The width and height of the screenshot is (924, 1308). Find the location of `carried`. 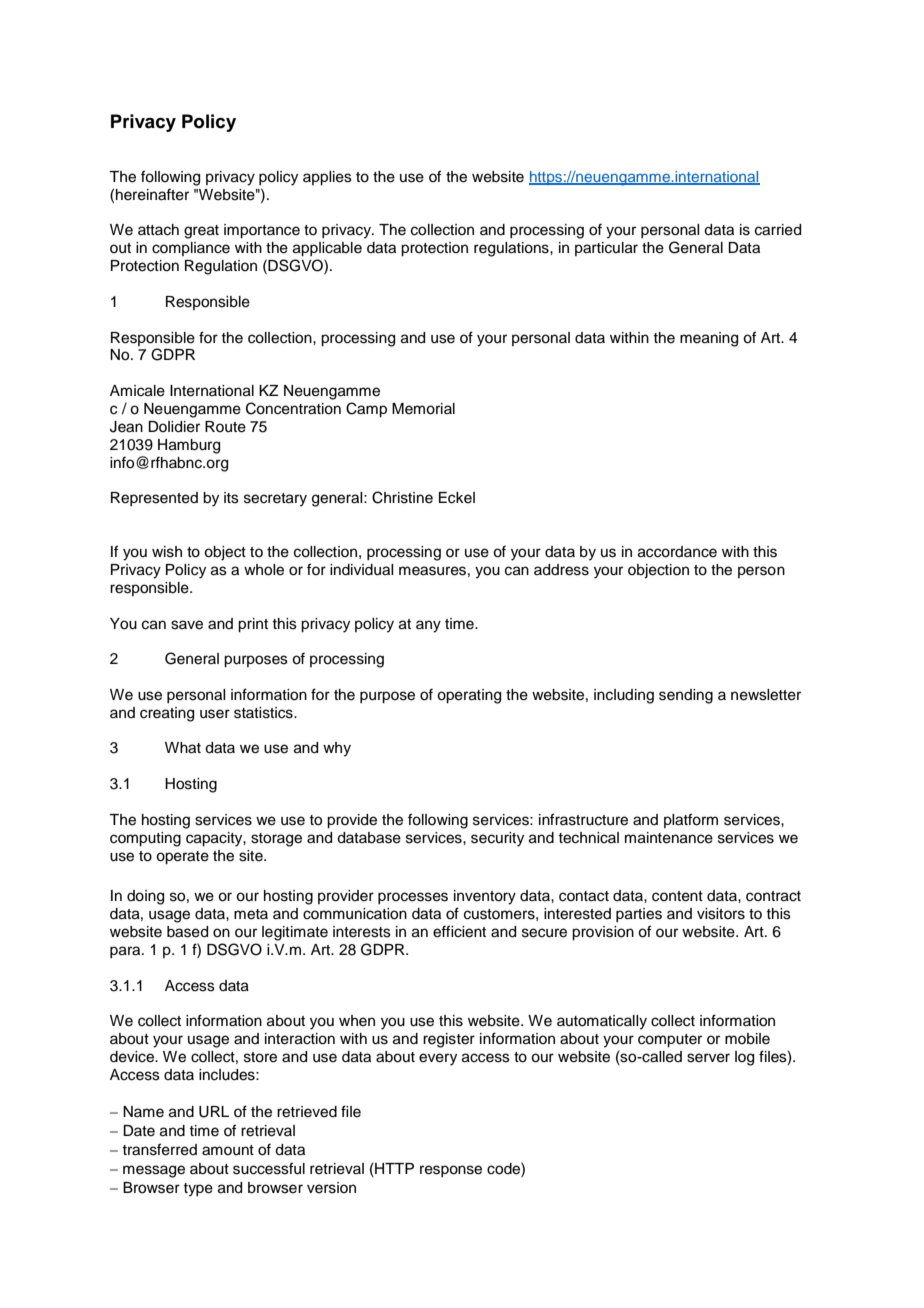

carried is located at coordinates (778, 230).
